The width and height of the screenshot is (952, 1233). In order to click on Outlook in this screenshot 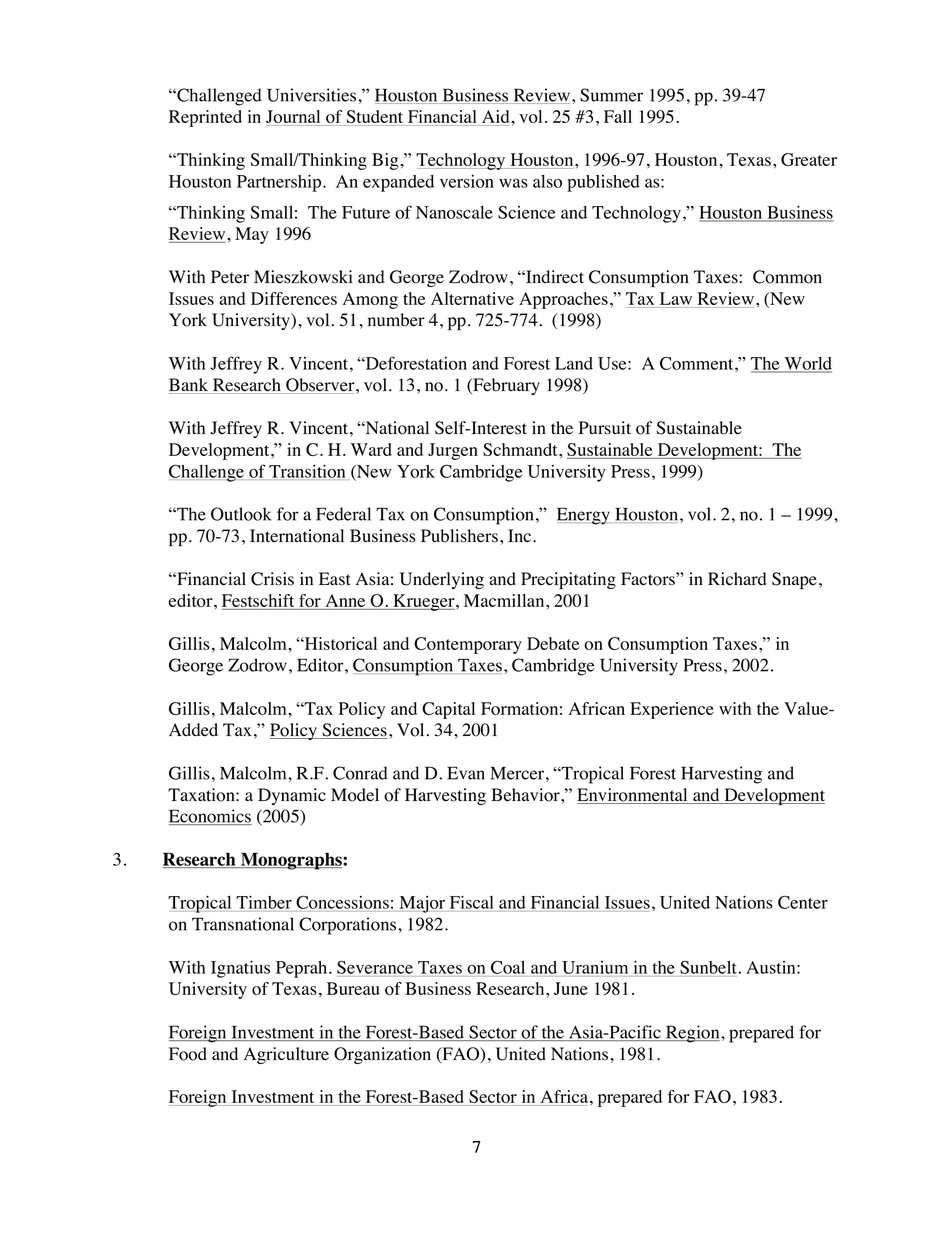, I will do `click(241, 514)`.
